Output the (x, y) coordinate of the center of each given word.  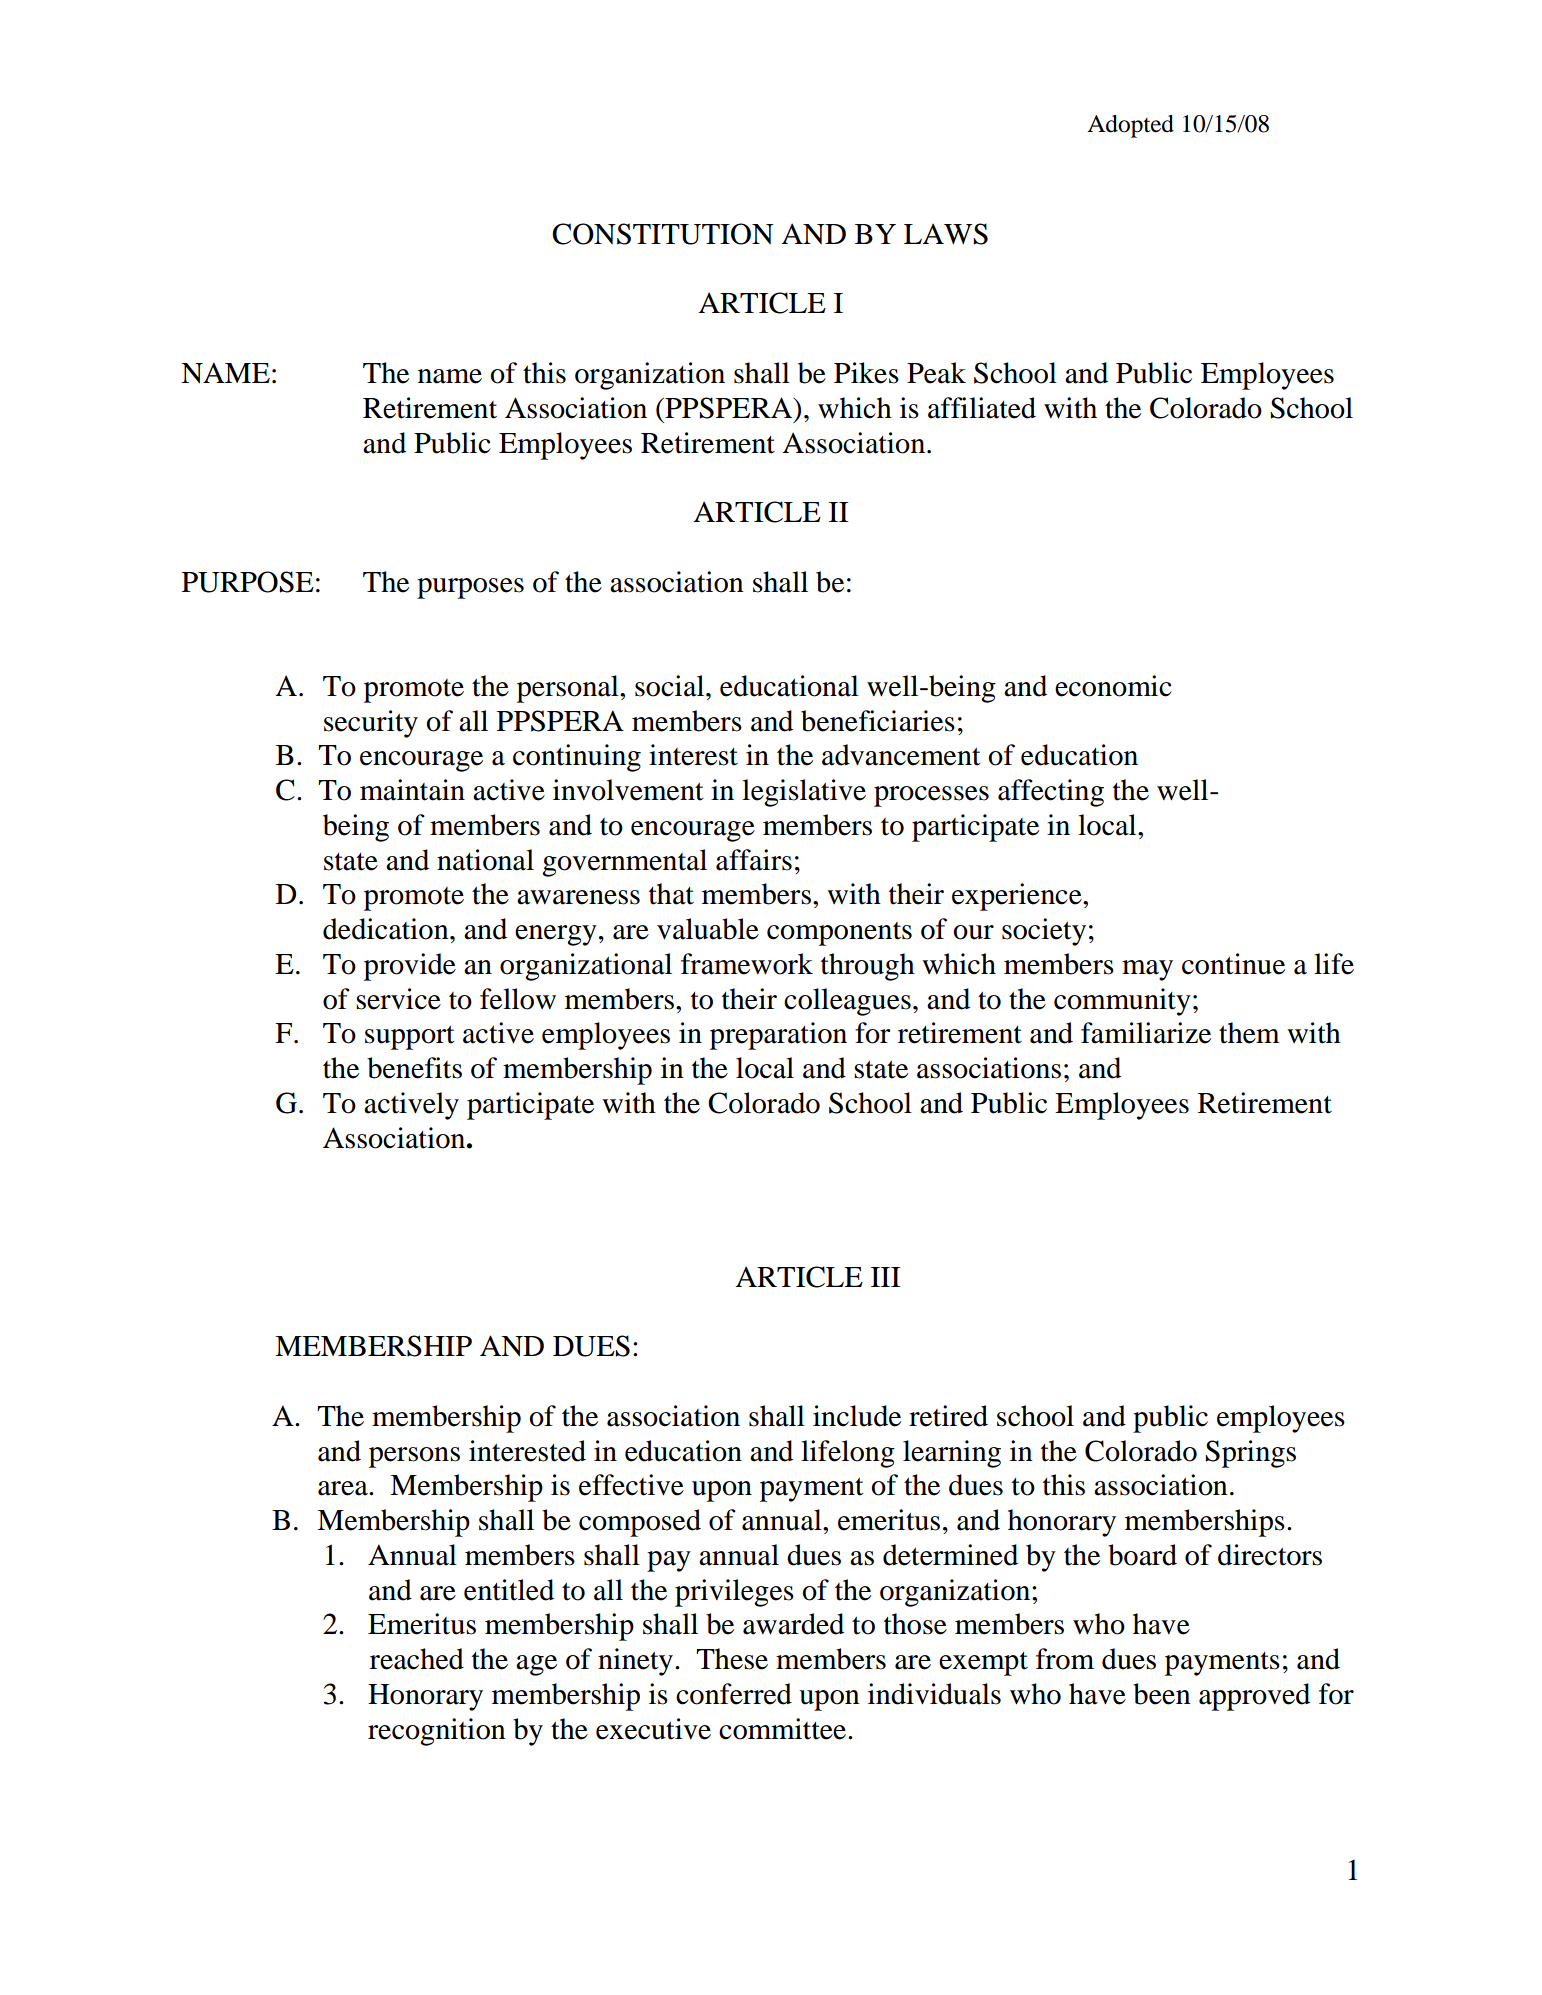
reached (417, 1659)
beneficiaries (878, 721)
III (885, 1277)
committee (784, 1729)
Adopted (1130, 126)
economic (1113, 686)
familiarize (1146, 1033)
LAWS (946, 234)
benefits (414, 1068)
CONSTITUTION (663, 234)
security (371, 724)
